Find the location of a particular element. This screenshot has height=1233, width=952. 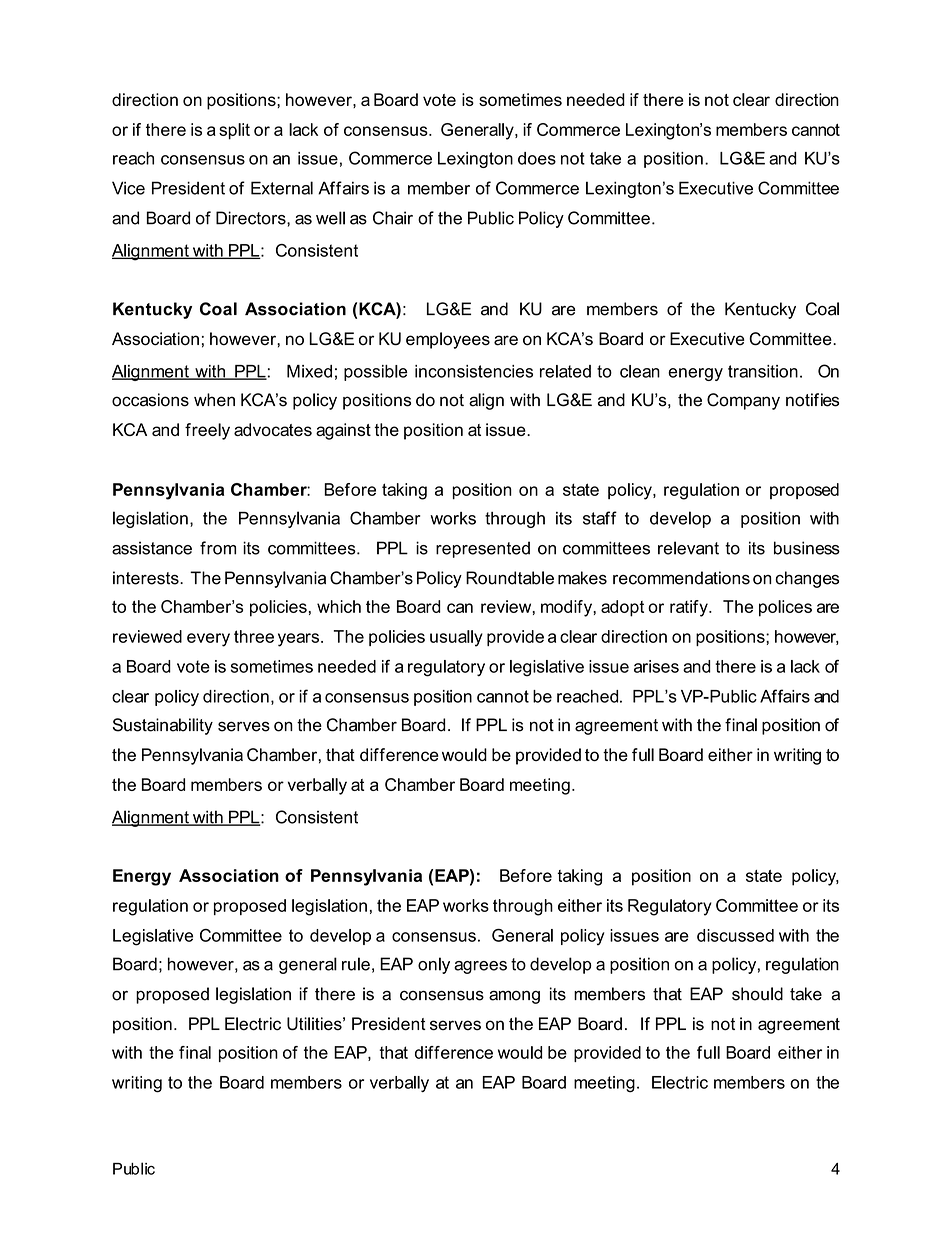

does is located at coordinates (537, 158).
